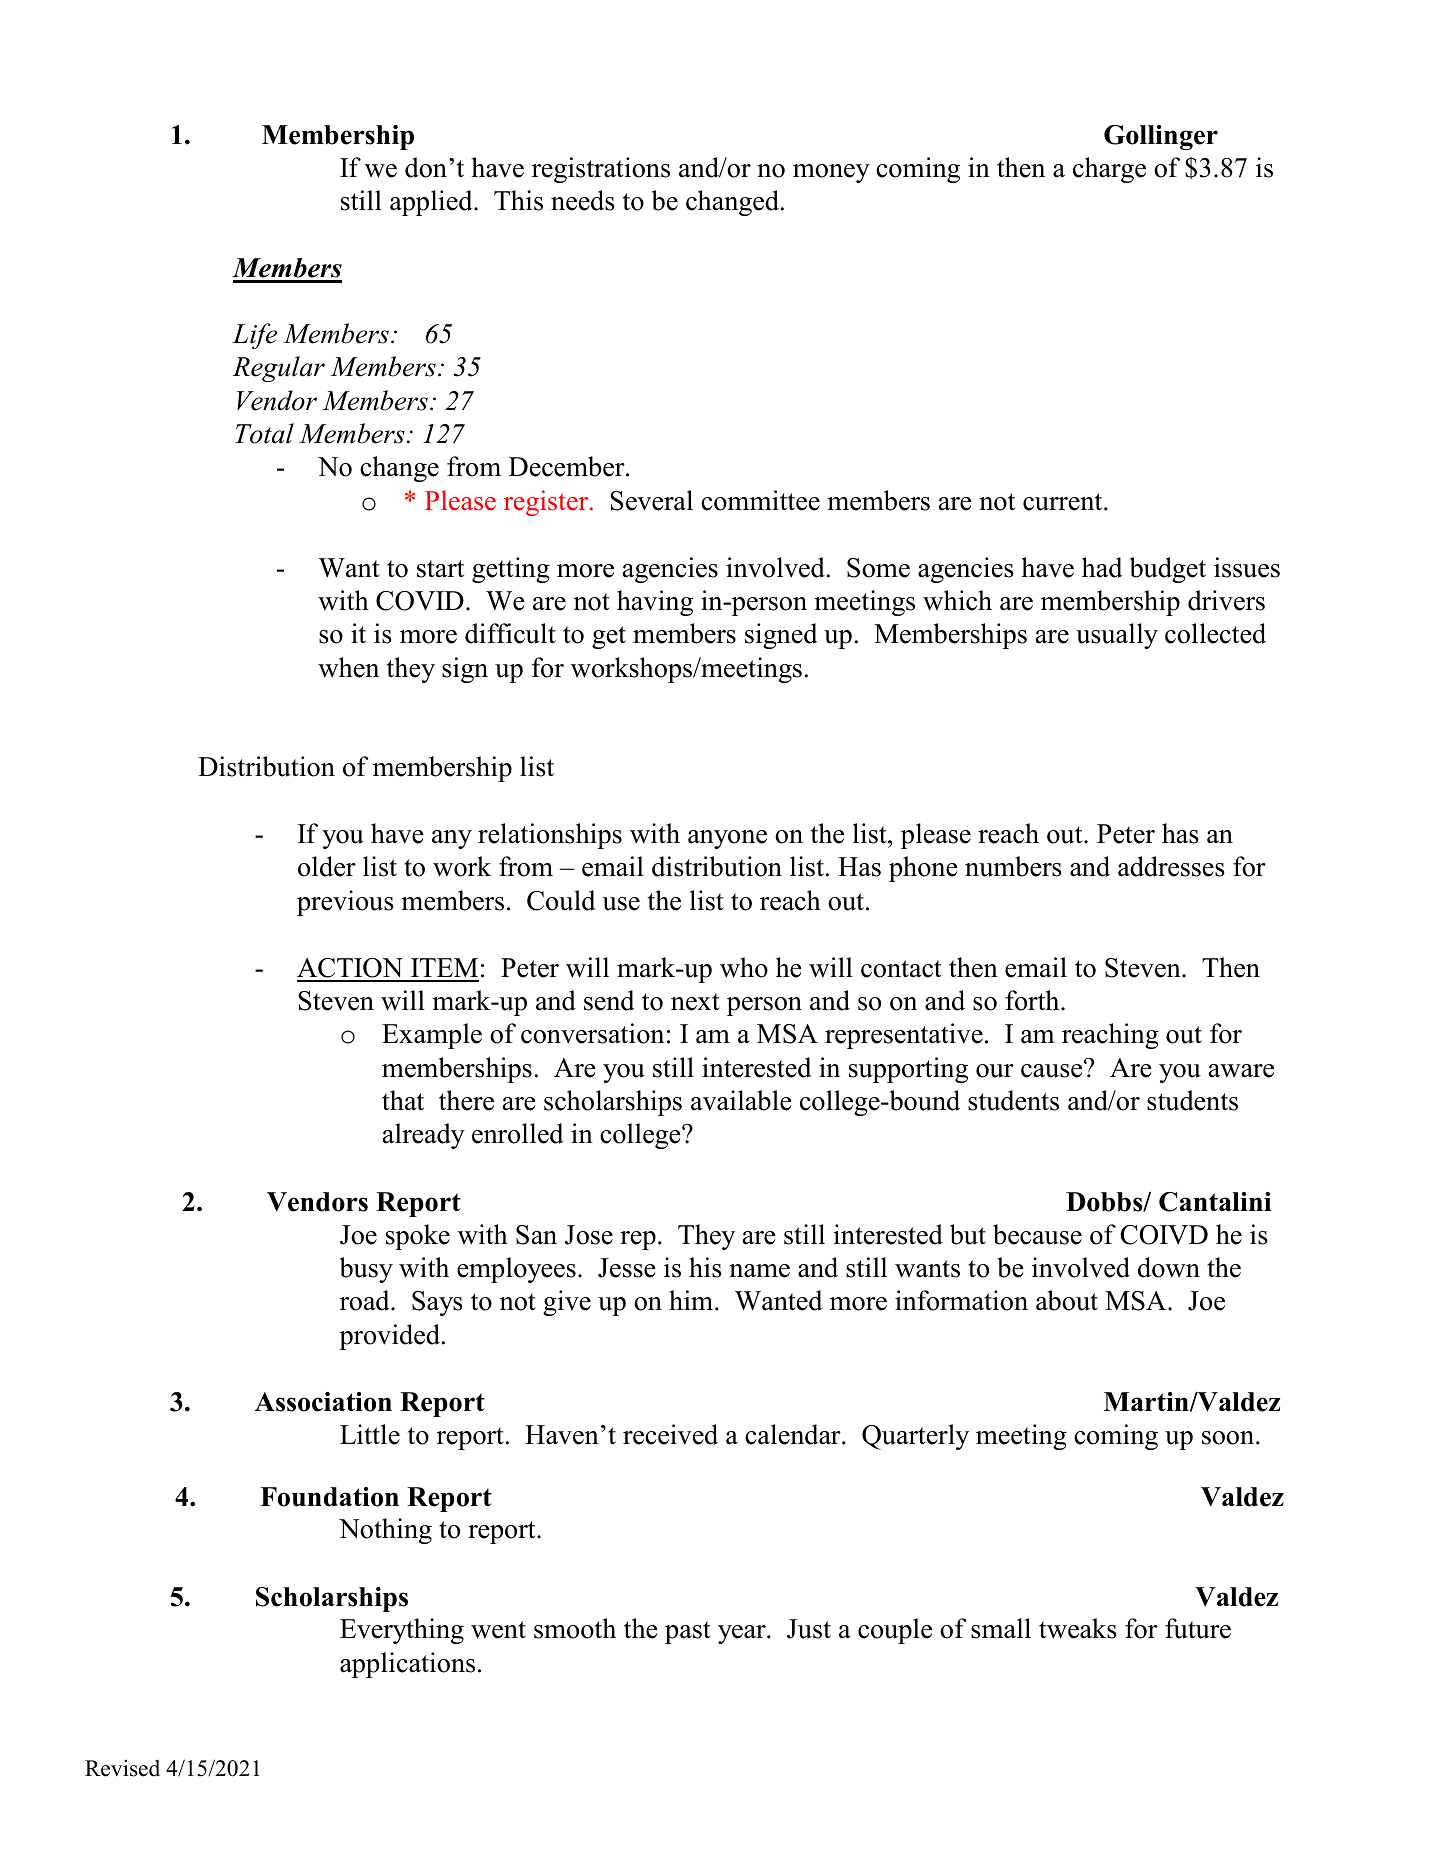 The image size is (1443, 1867). Describe the element at coordinates (254, 336) in the image. I see `Life` at that location.
